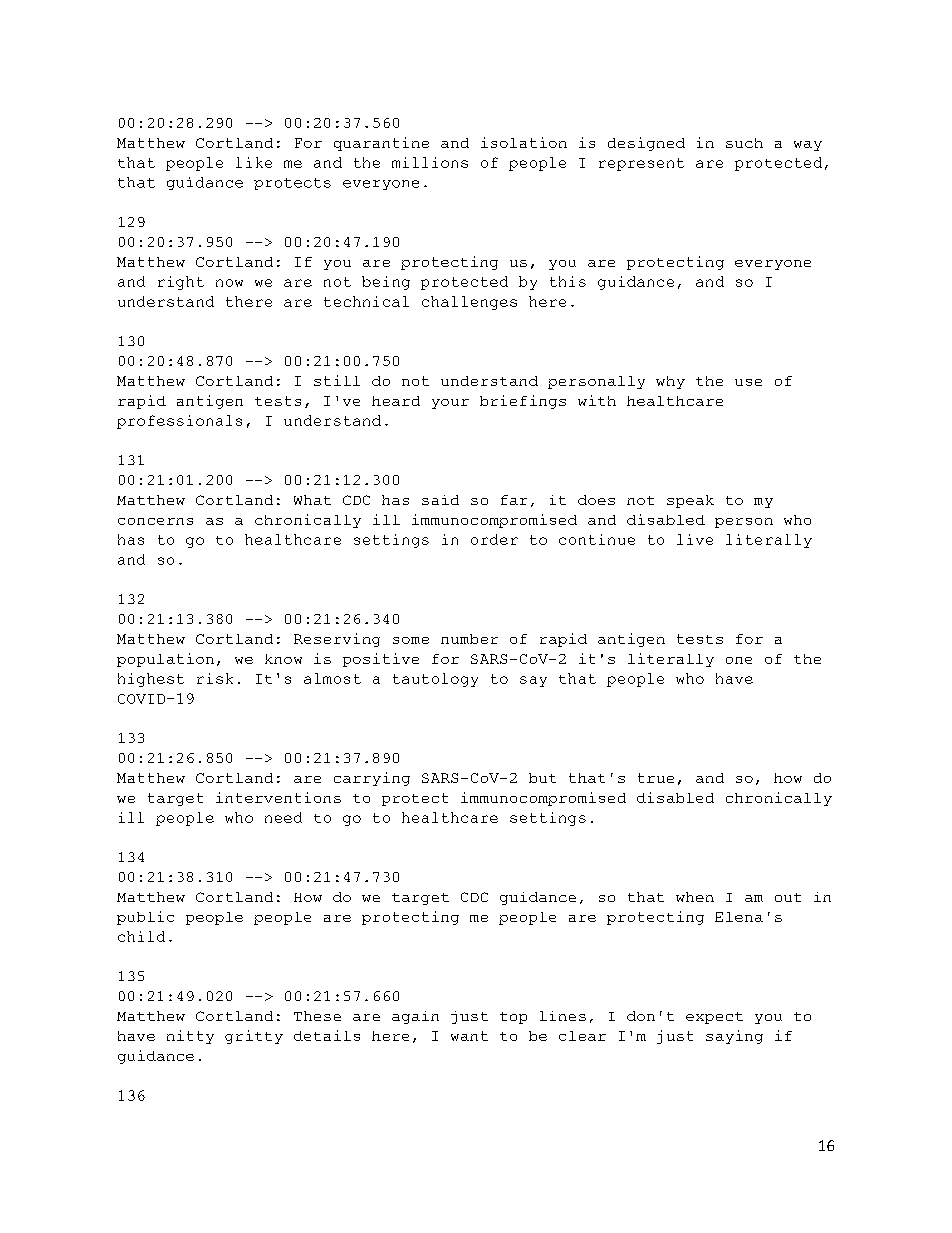 Image resolution: width=952 pixels, height=1233 pixels. What do you see at coordinates (542, 778) in the screenshot?
I see `but` at bounding box center [542, 778].
